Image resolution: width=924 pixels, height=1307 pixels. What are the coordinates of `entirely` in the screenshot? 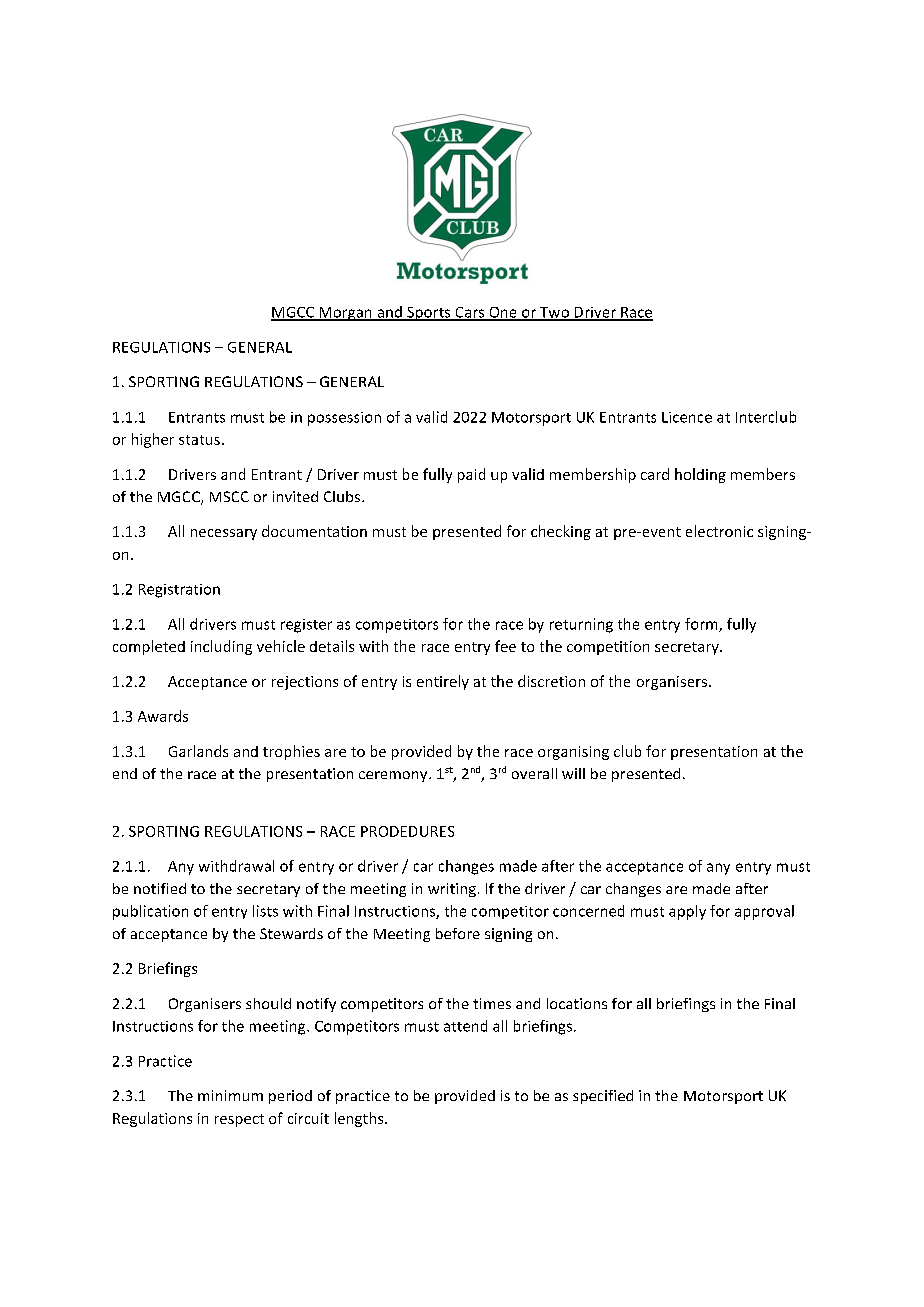 It's located at (443, 682).
